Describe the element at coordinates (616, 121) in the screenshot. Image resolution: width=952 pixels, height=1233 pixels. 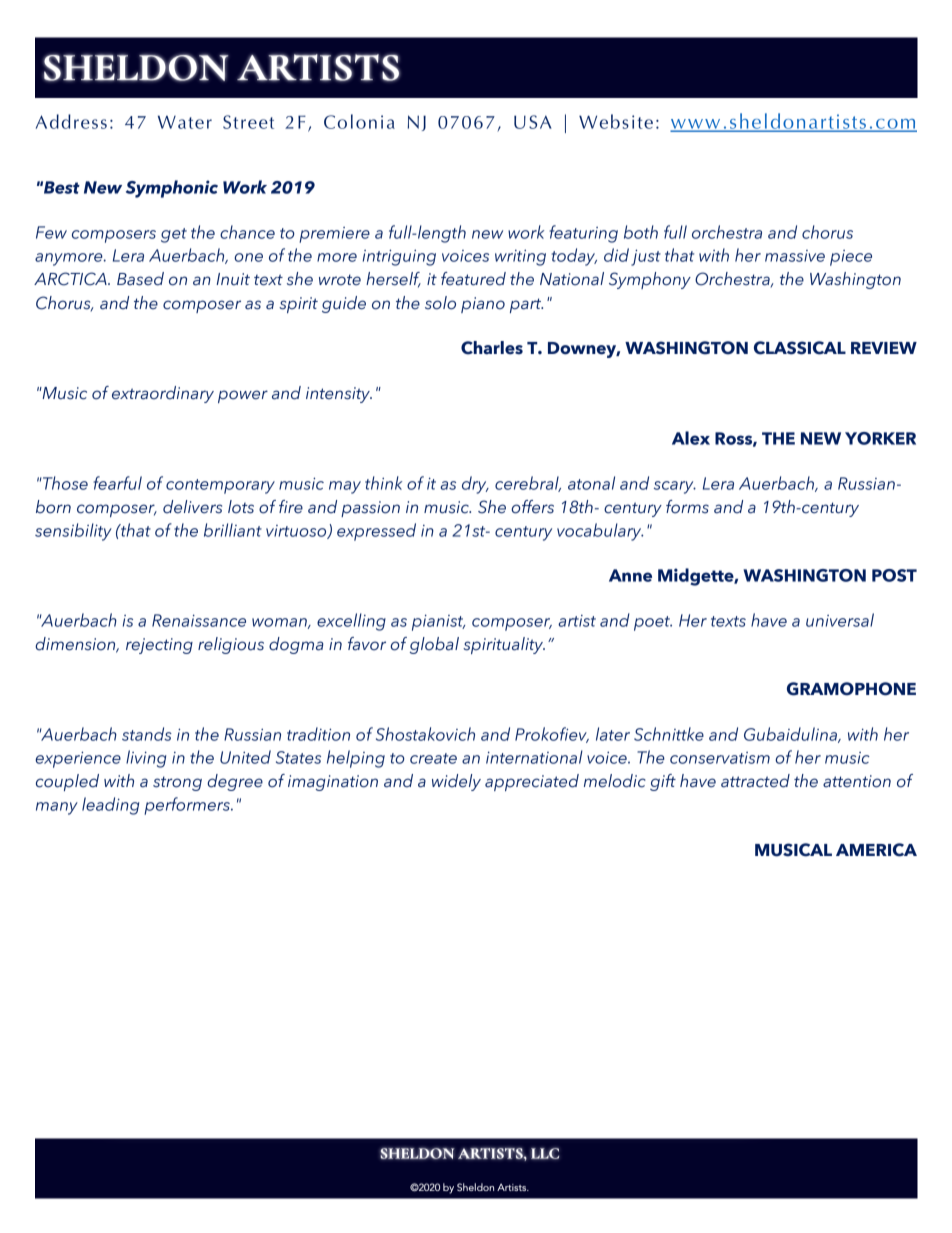
I see `Website` at that location.
